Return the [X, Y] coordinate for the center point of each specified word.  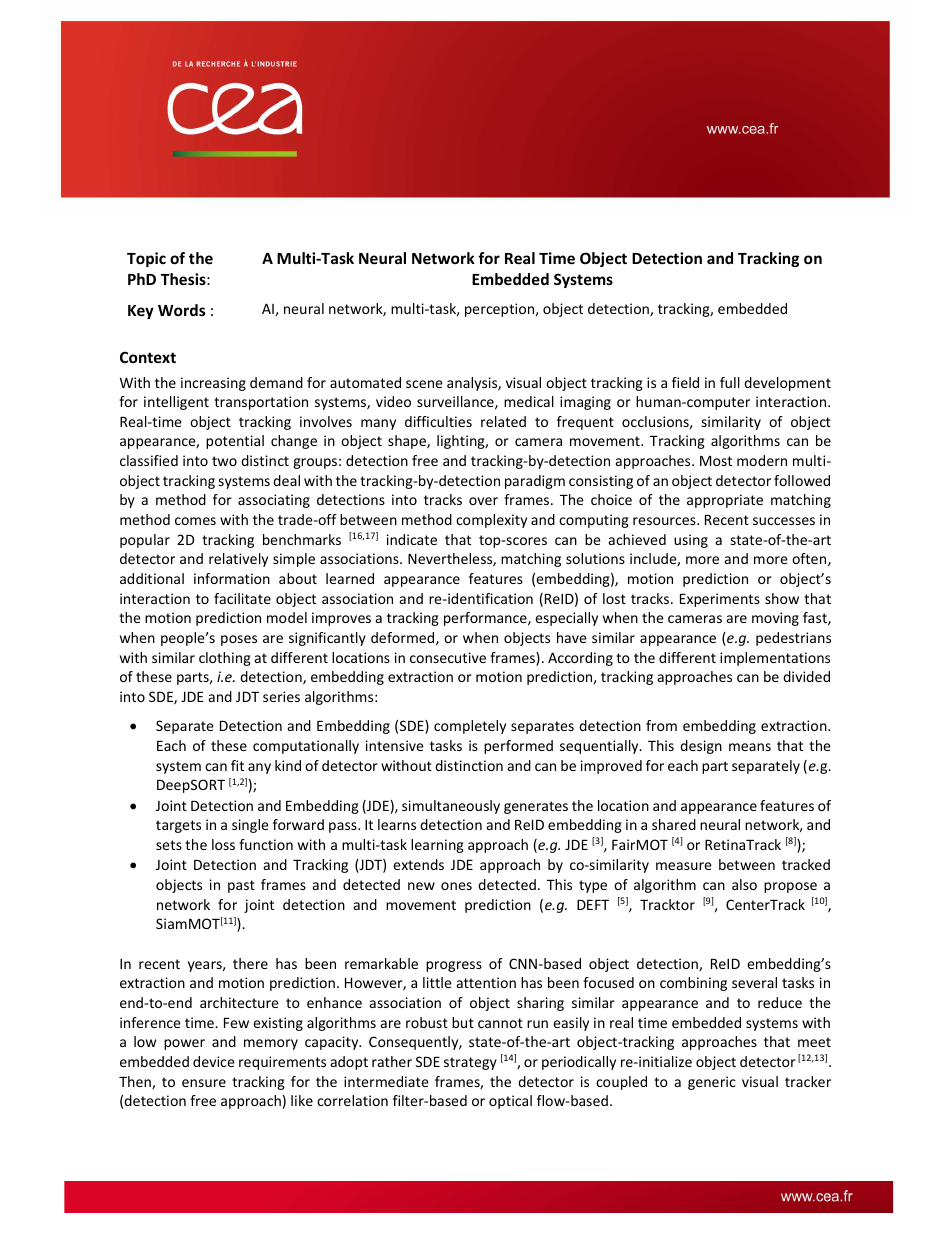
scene [424, 384]
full [730, 382]
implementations [775, 659]
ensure [204, 1083]
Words [181, 310]
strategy [470, 1063]
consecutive [448, 657]
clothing [225, 659]
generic [712, 1083]
